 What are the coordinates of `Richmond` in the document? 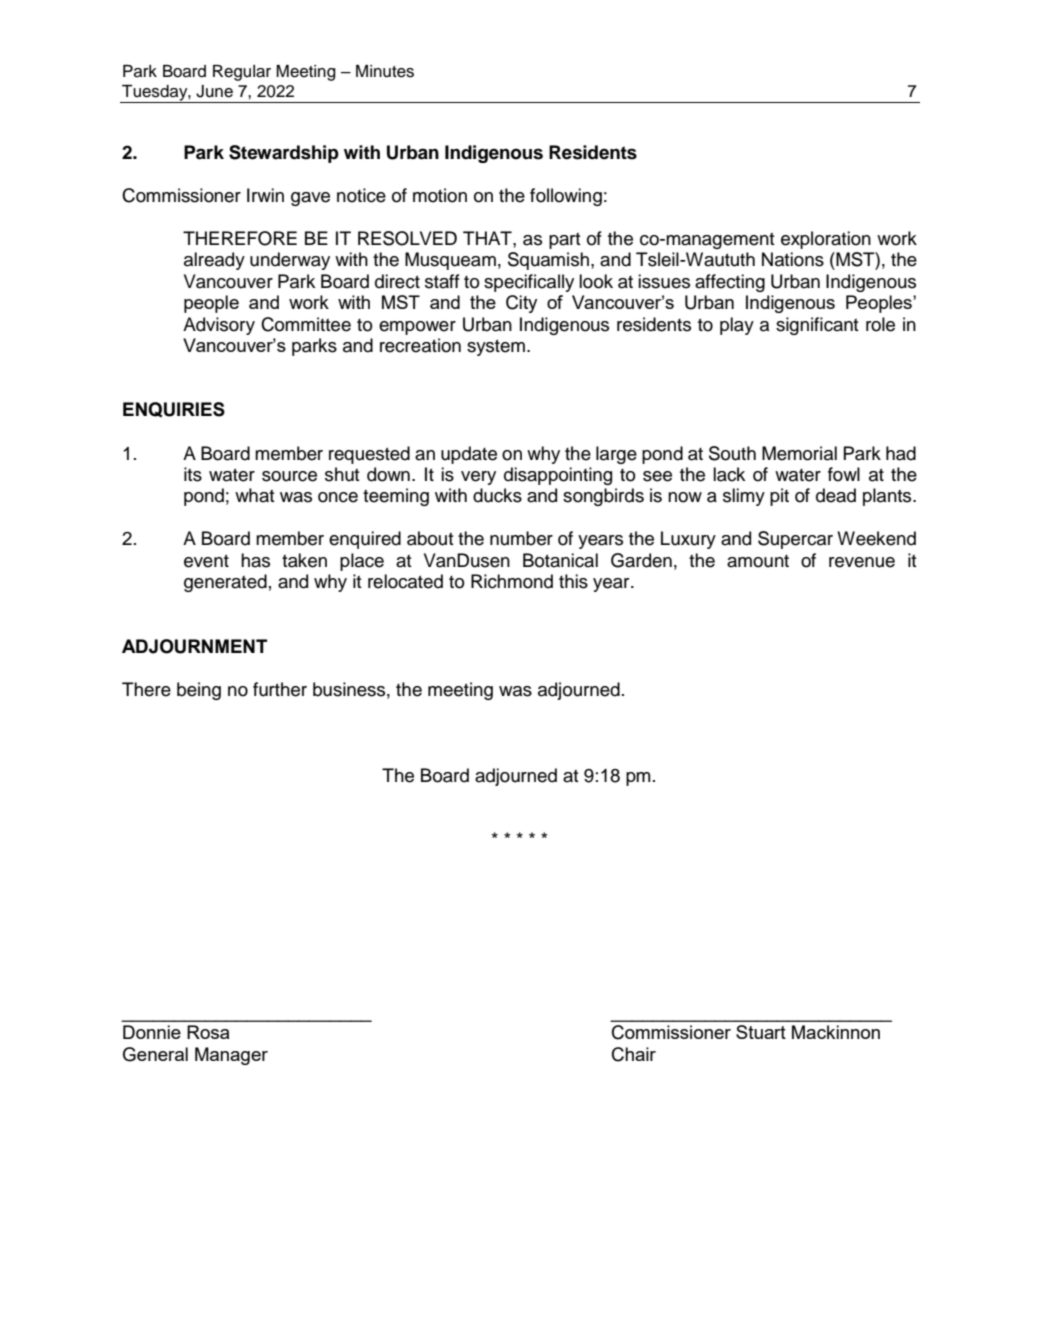 It's located at (512, 581).
